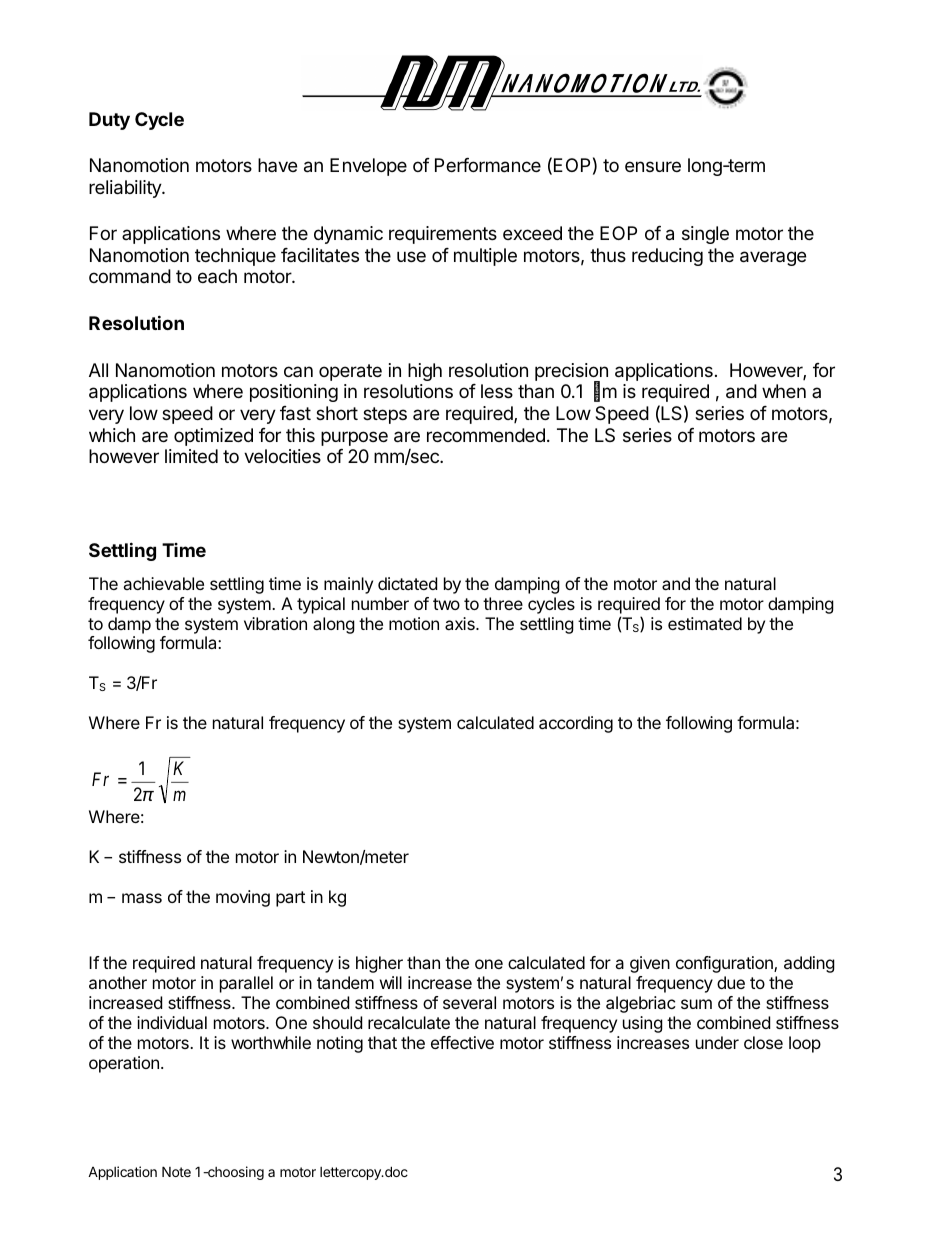 The image size is (952, 1233). What do you see at coordinates (275, 623) in the image?
I see `vibration` at bounding box center [275, 623].
